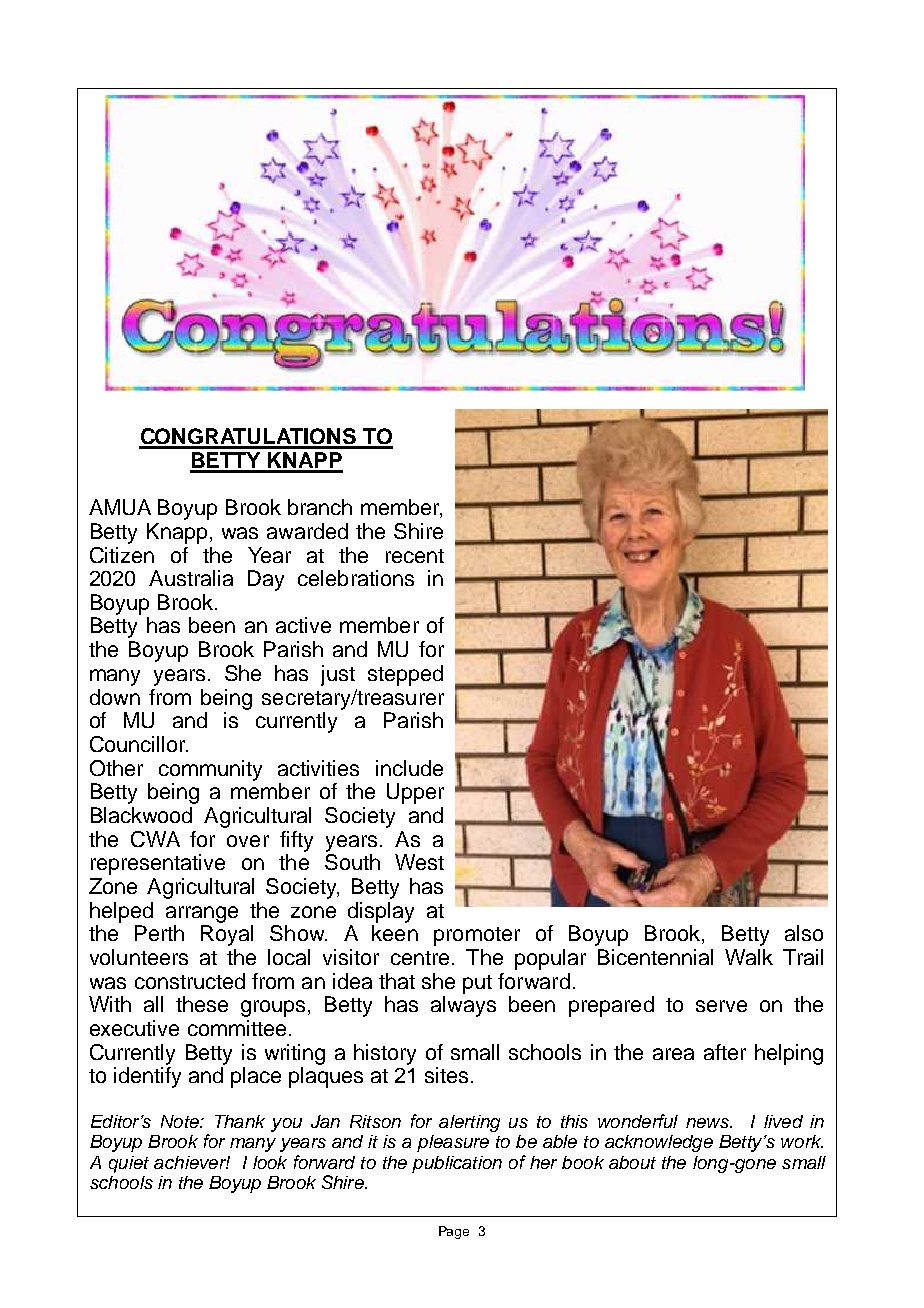 The height and width of the page is (1308, 924). What do you see at coordinates (415, 556) in the page?
I see `recent` at bounding box center [415, 556].
